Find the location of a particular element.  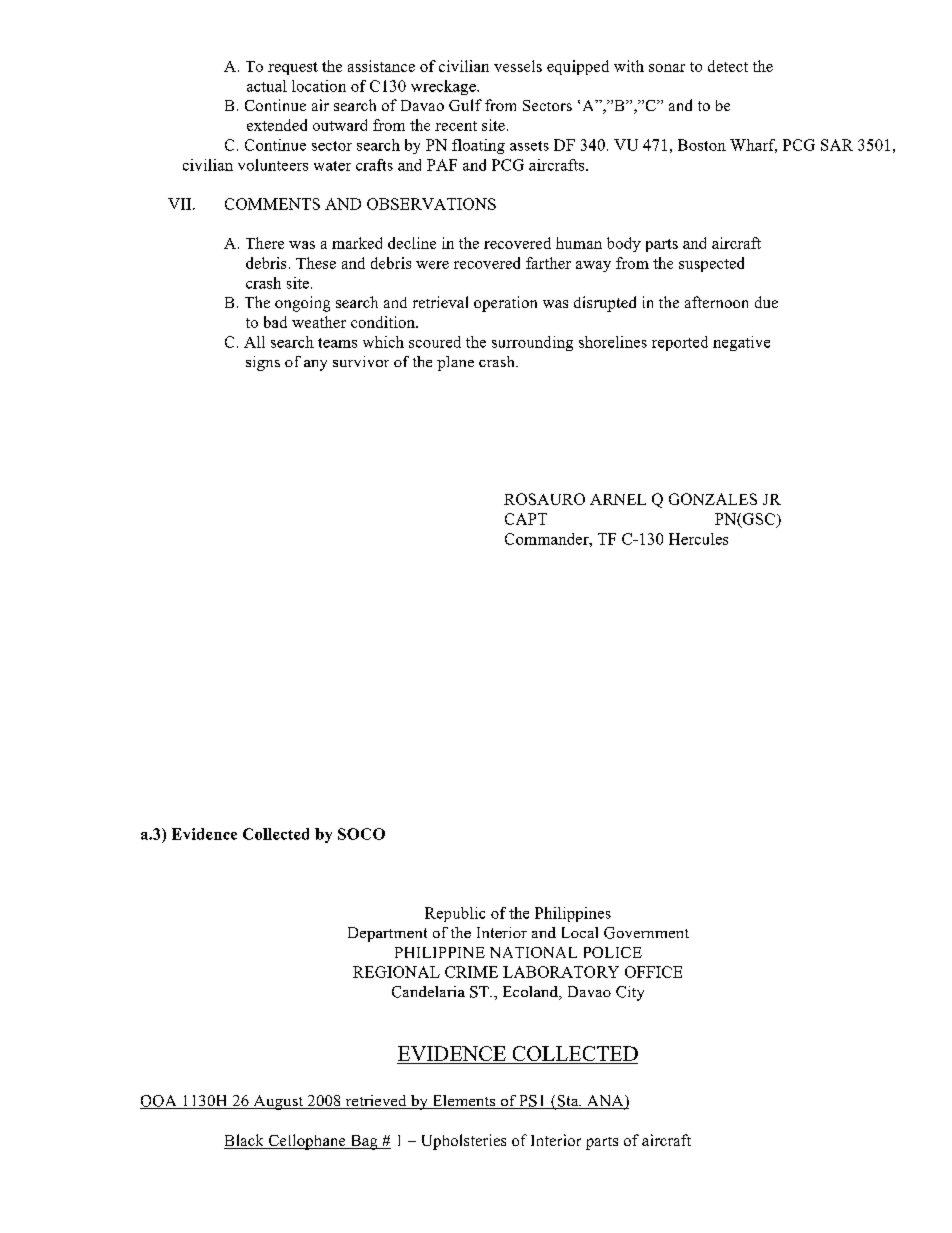

City is located at coordinates (630, 993).
